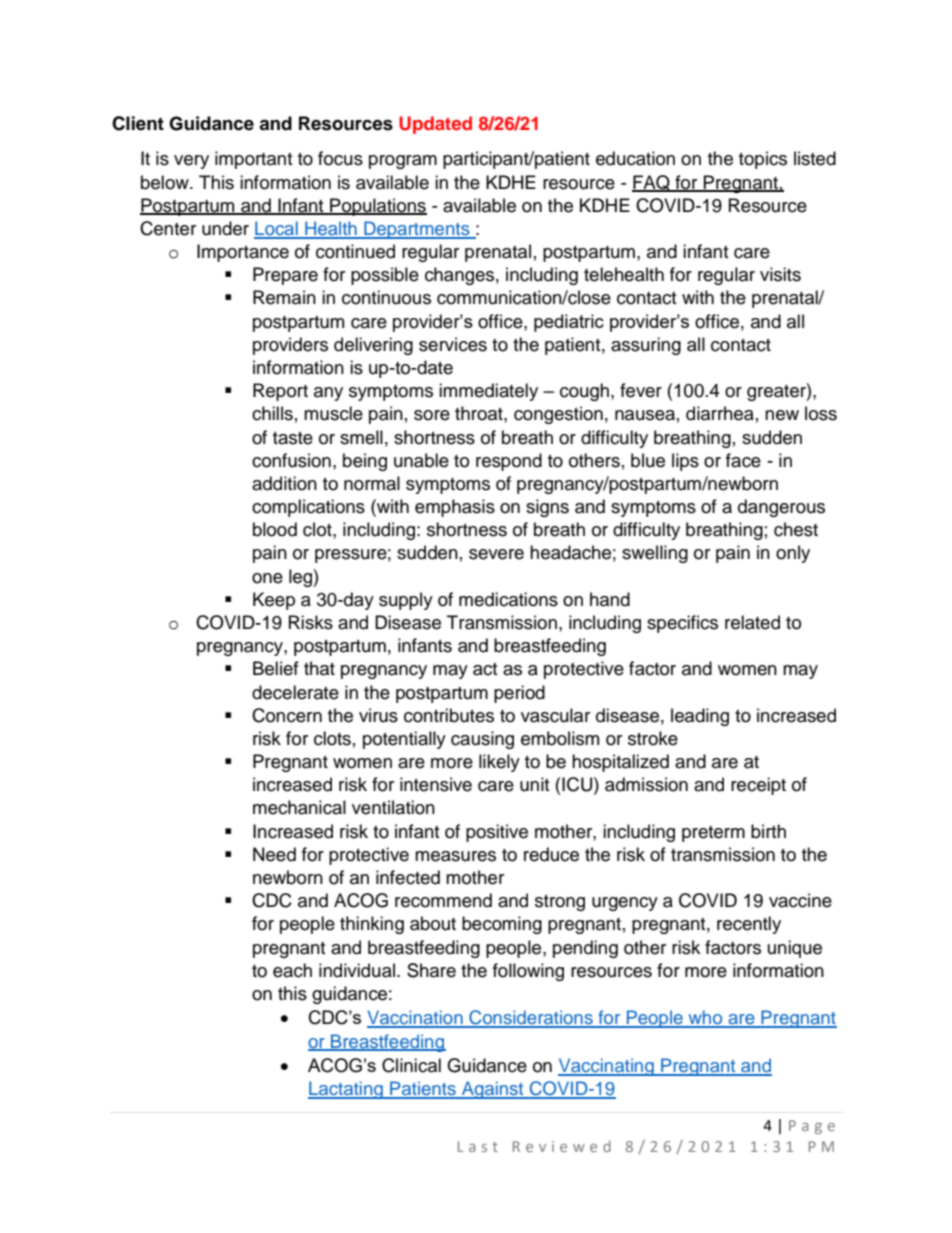 The width and height of the screenshot is (952, 1233). I want to click on Lactating, so click(346, 1090).
